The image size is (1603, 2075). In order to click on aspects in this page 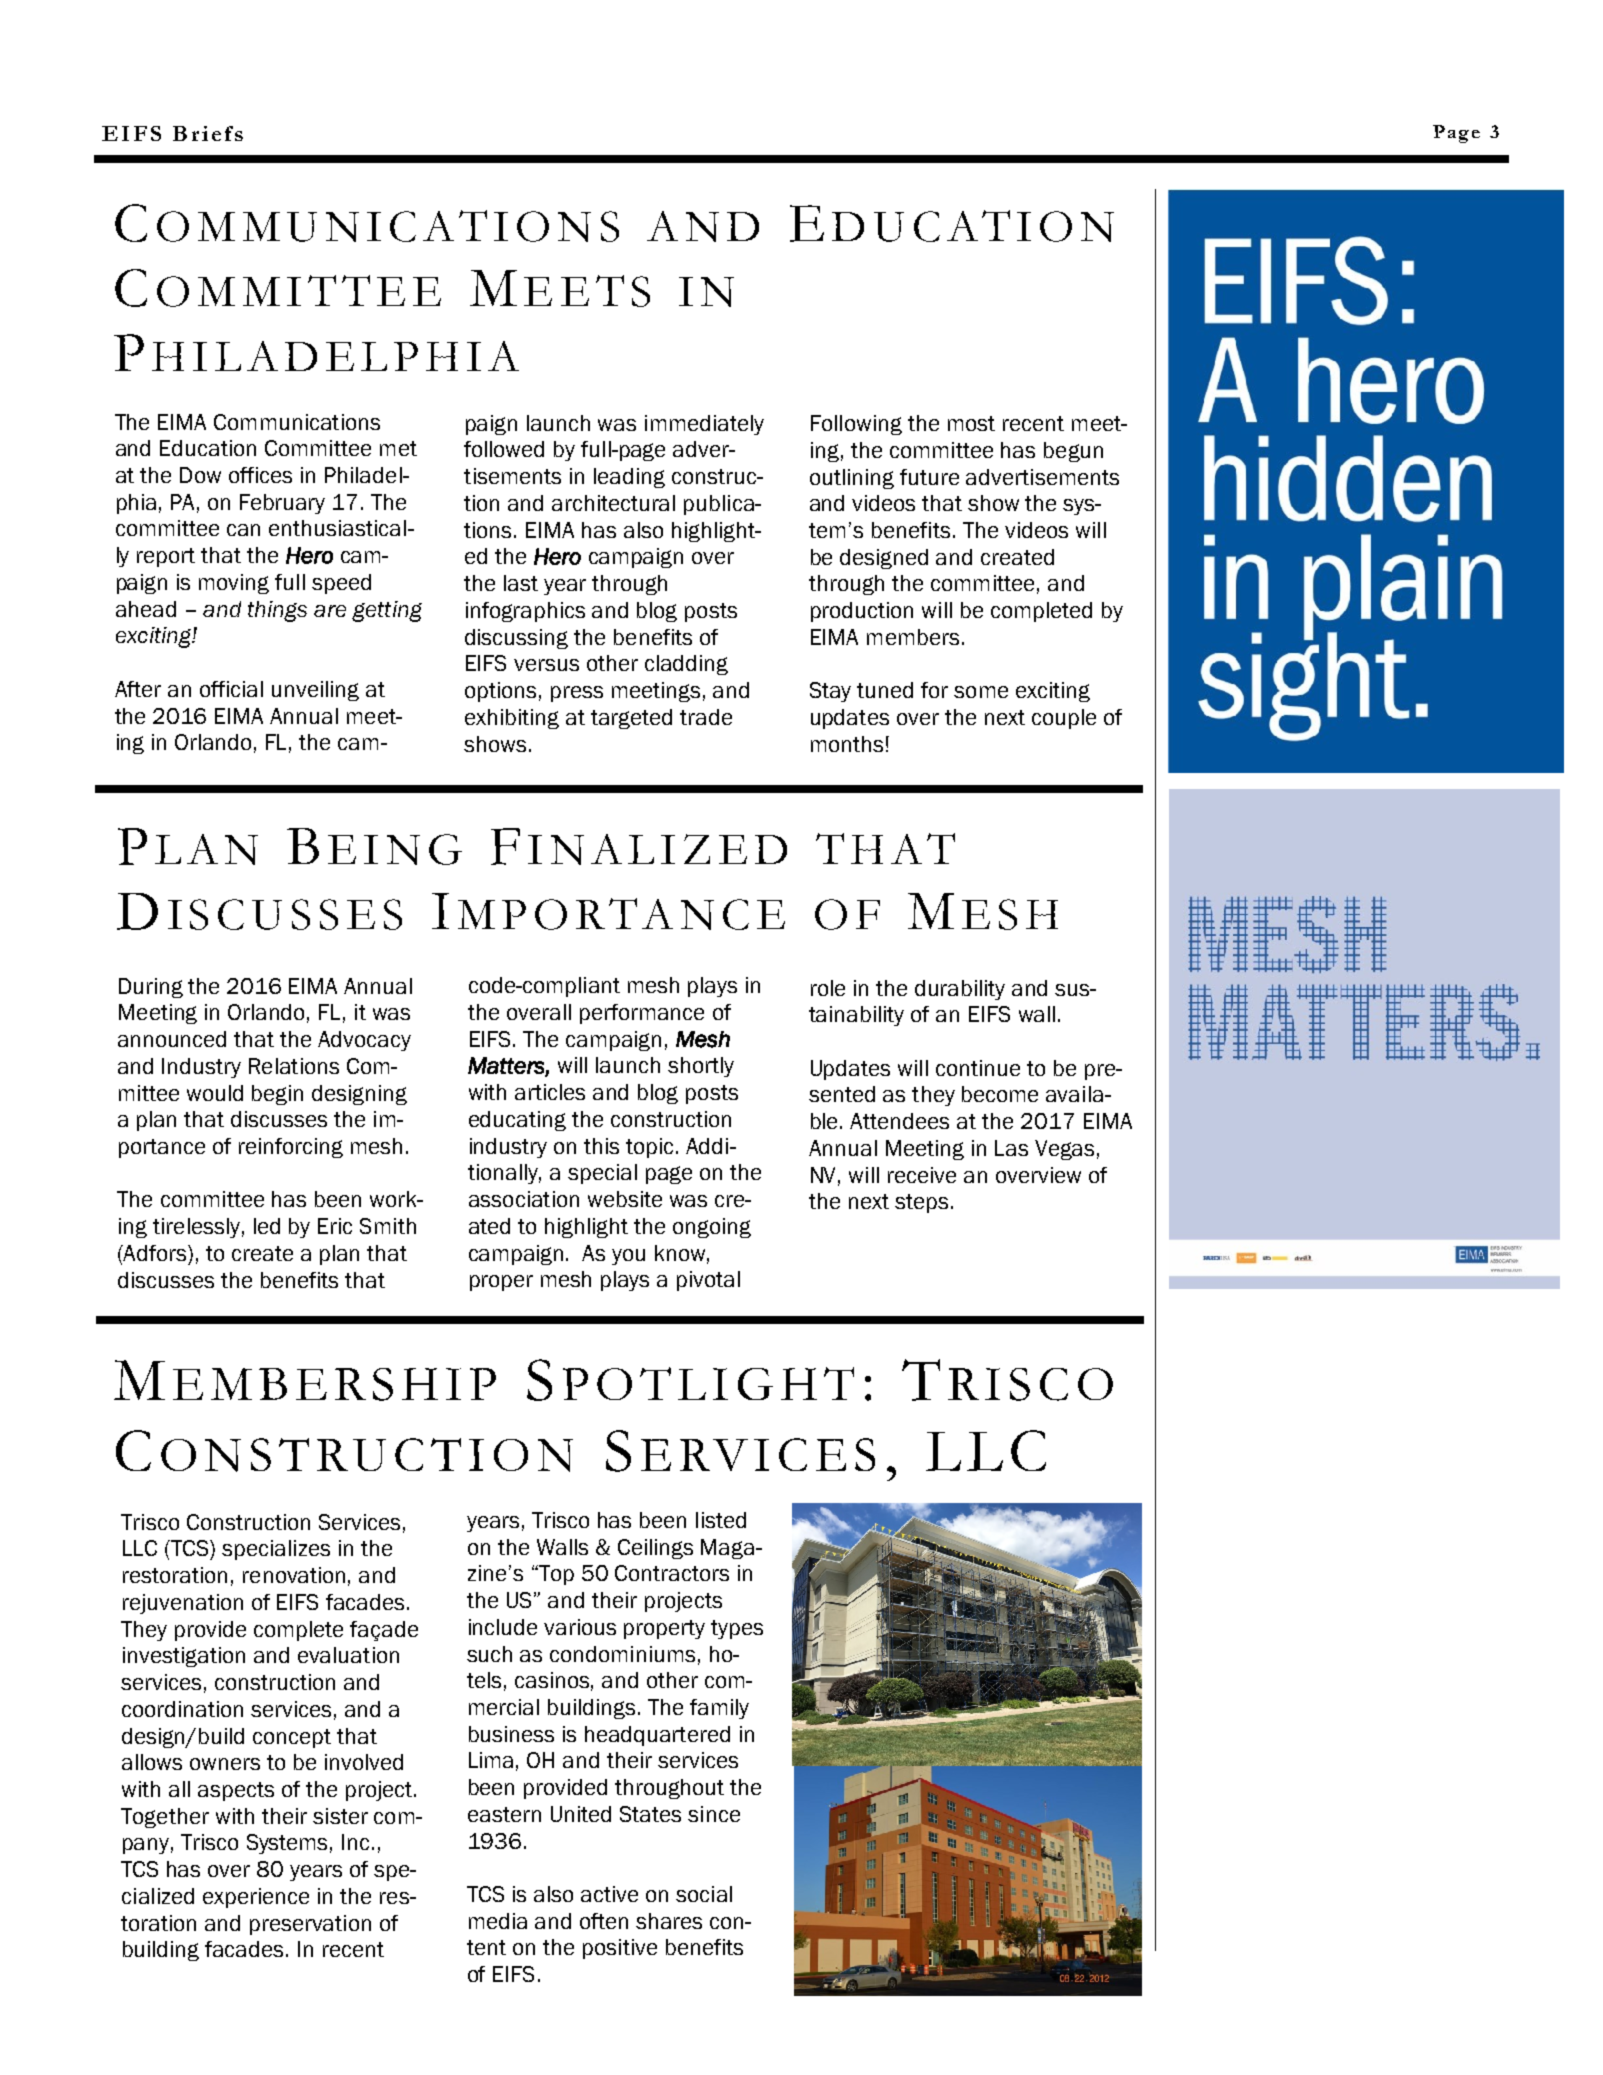, I will do `click(236, 1791)`.
